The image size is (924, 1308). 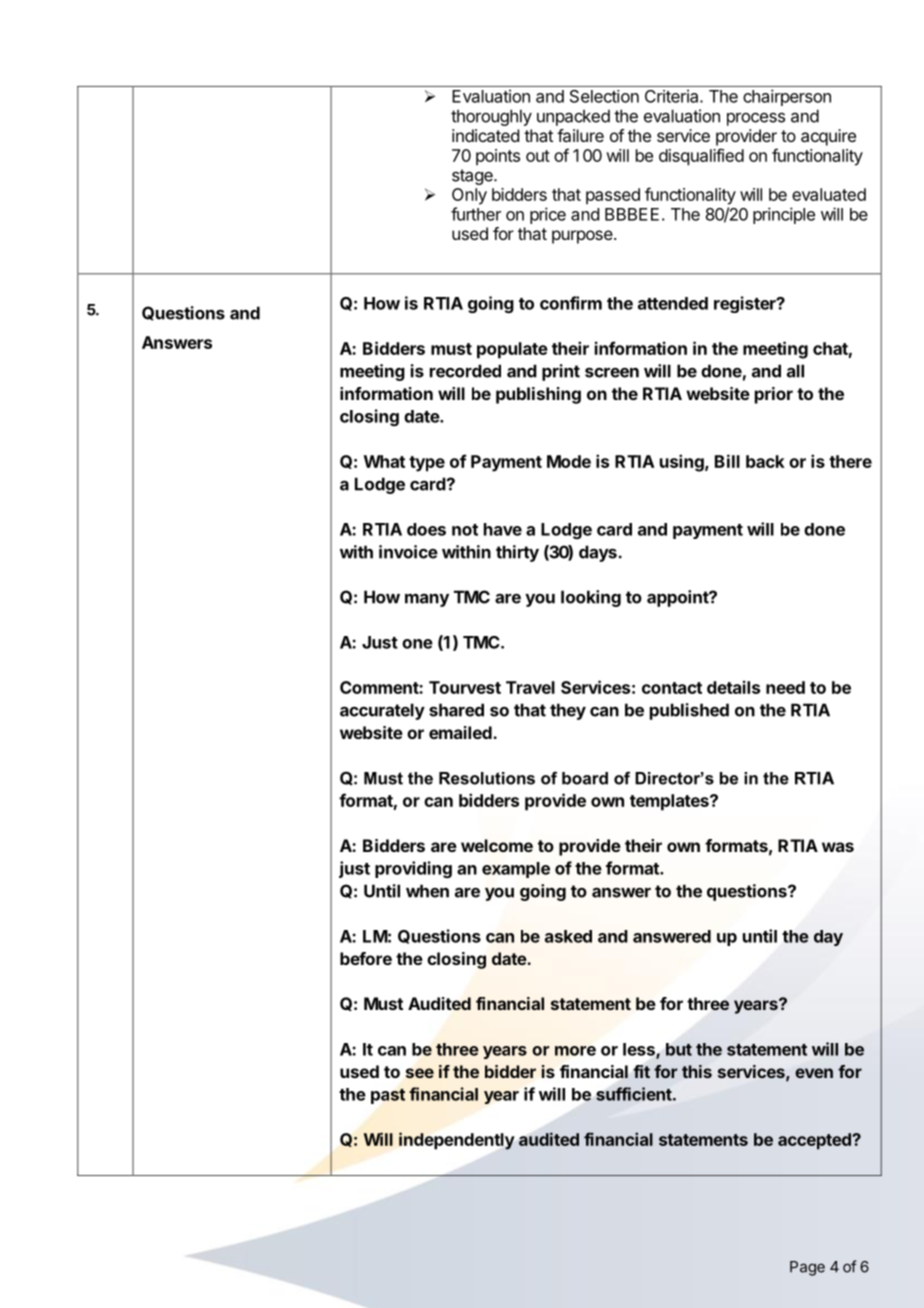 I want to click on need, so click(x=785, y=687).
